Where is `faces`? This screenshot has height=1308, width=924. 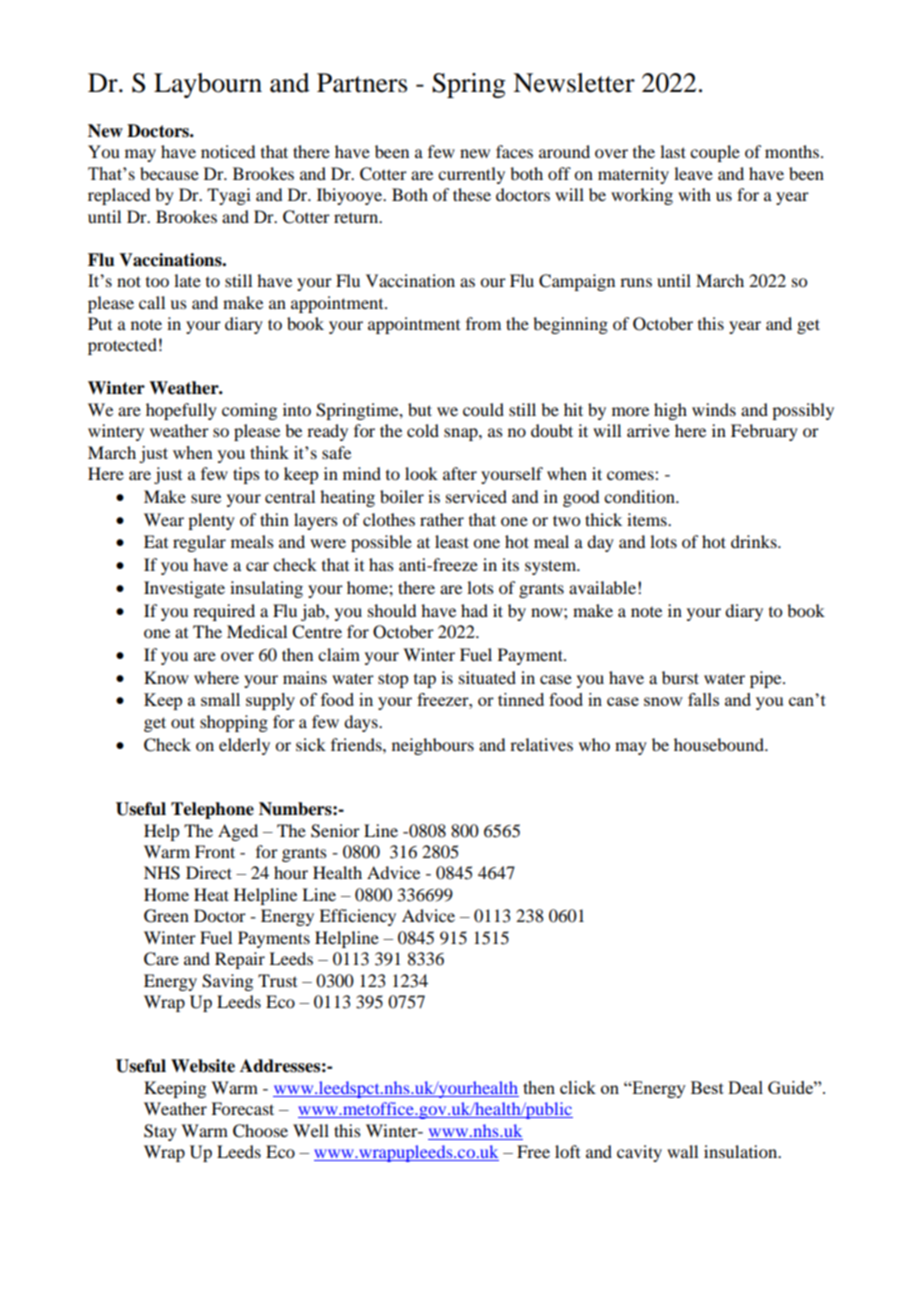
faces is located at coordinates (514, 151).
